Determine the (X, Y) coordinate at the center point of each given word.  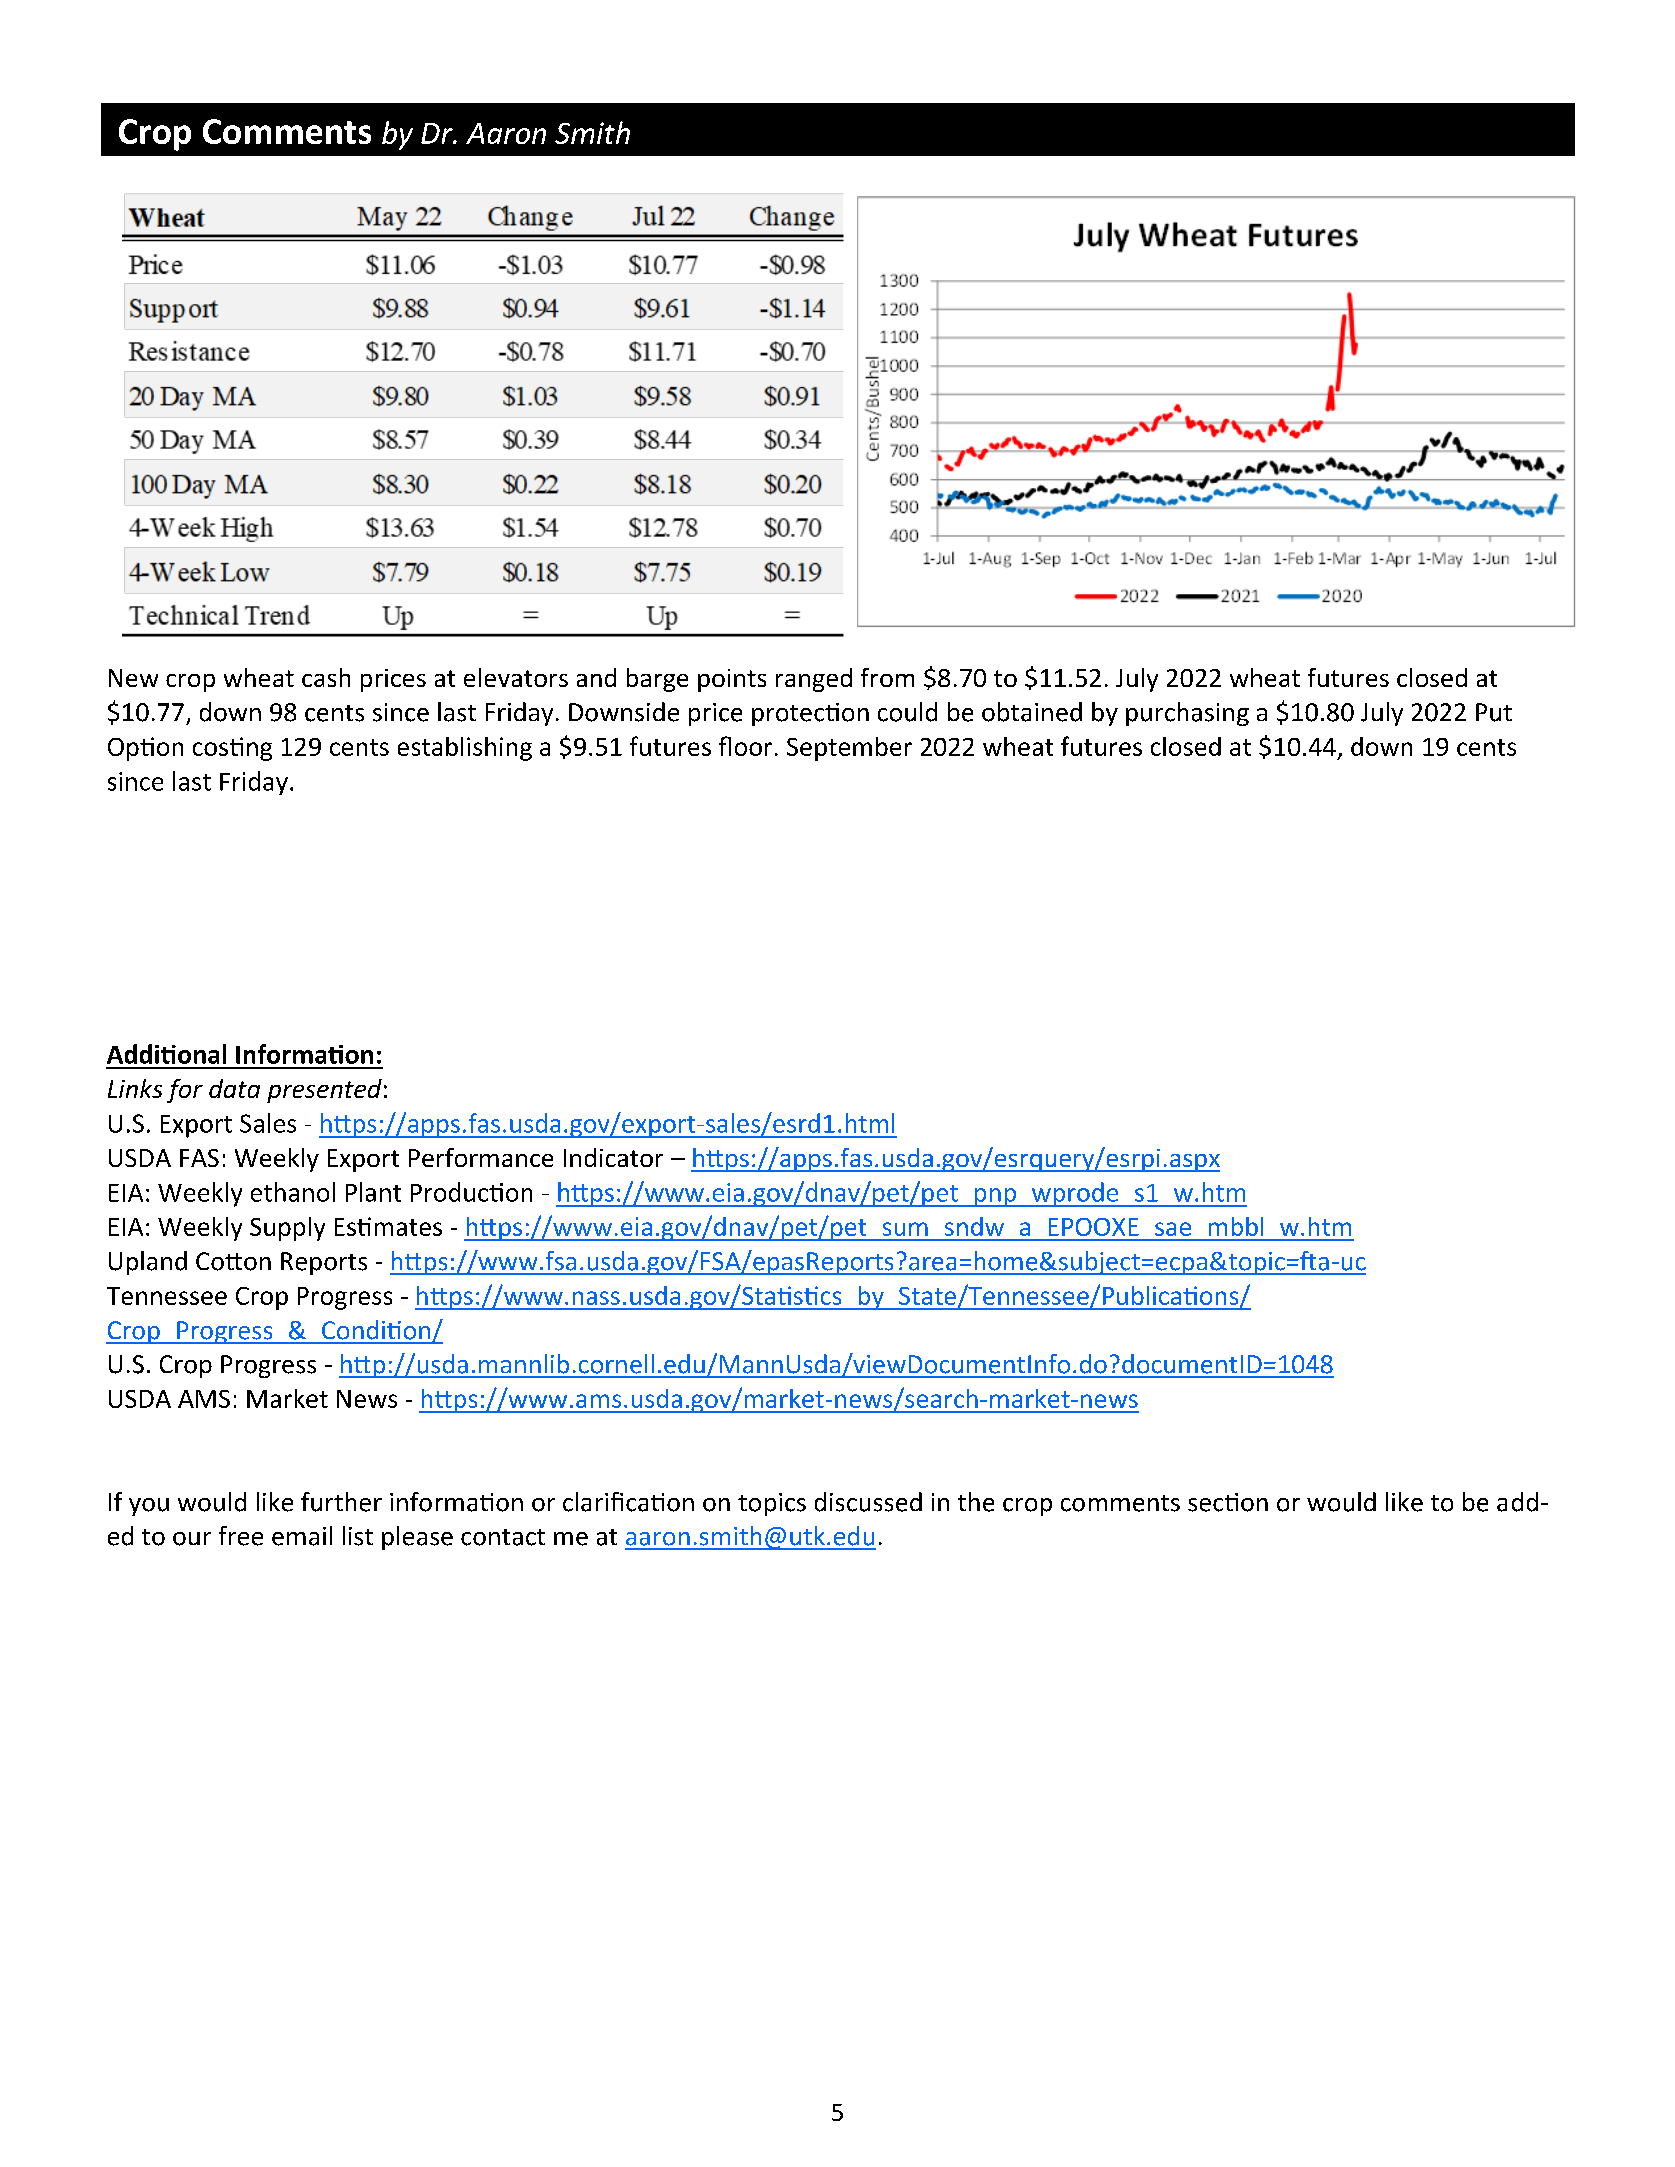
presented (324, 1091)
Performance (481, 1157)
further (341, 1502)
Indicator (613, 1157)
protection (810, 714)
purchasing (1187, 714)
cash (326, 677)
